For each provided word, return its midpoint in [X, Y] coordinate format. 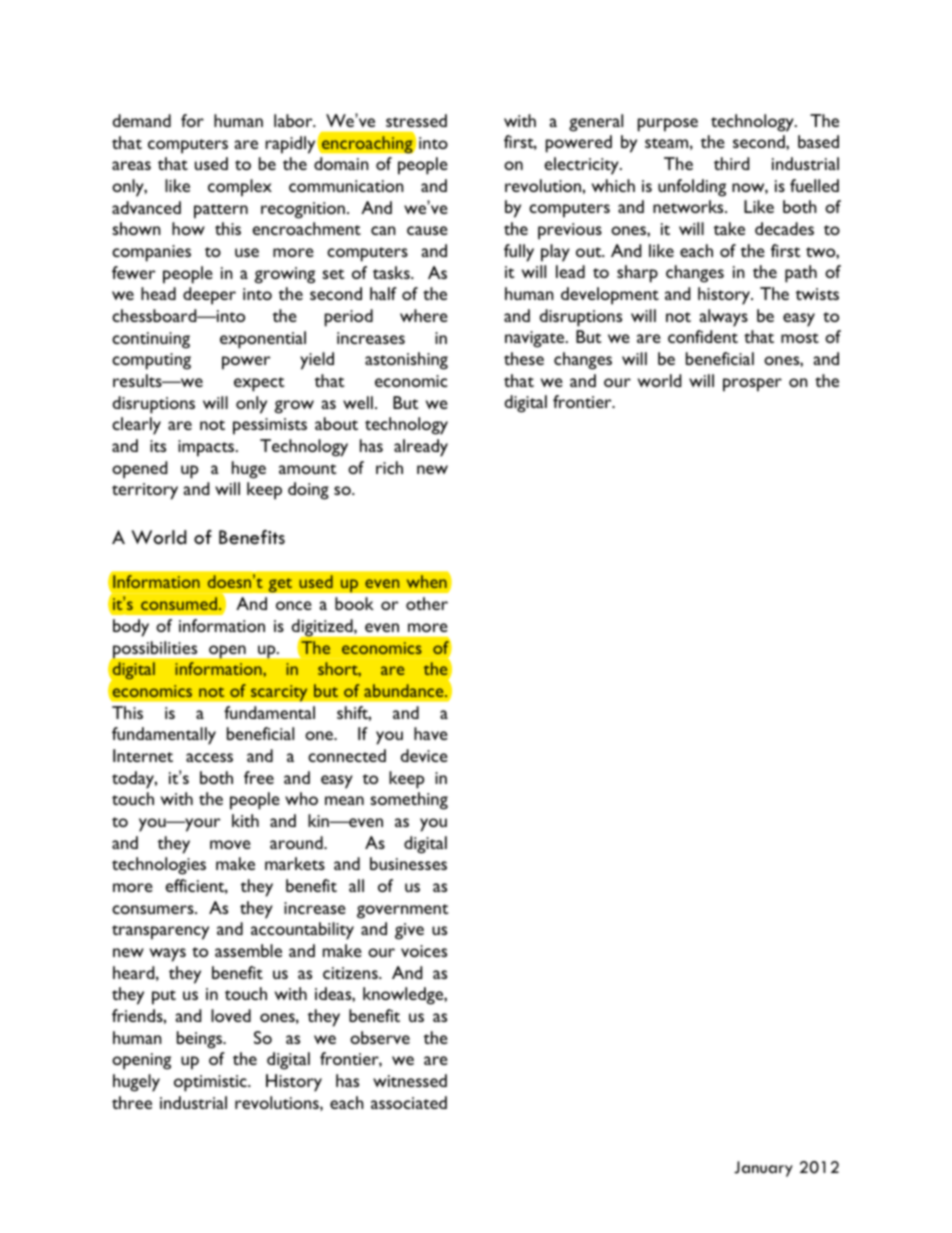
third [731, 163]
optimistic [211, 1083]
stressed [416, 120]
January [763, 1169]
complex [240, 188]
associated [409, 1102]
